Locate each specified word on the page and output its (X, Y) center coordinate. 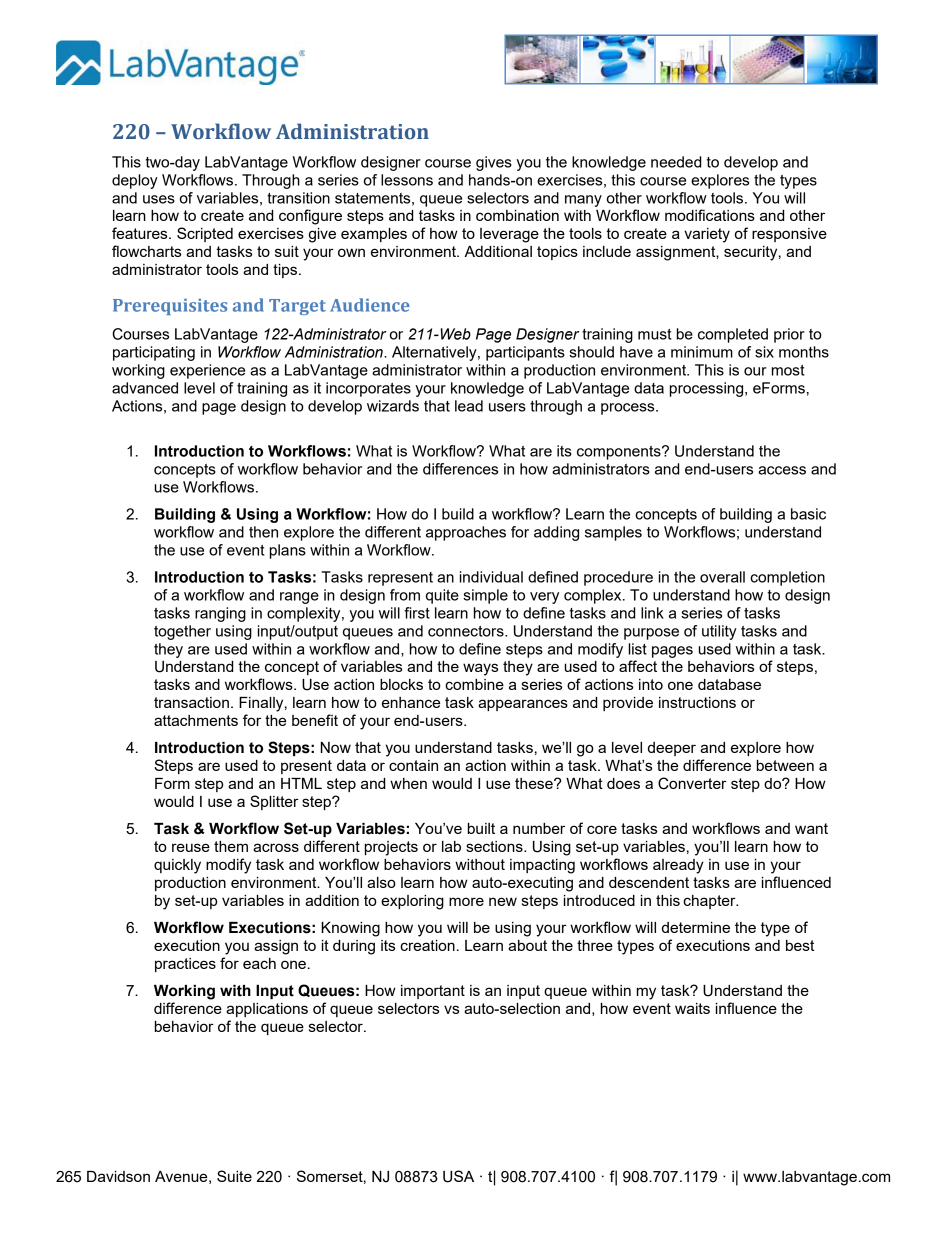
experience (207, 371)
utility (719, 632)
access (782, 470)
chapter (710, 902)
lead (469, 406)
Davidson (118, 1176)
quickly (177, 866)
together (182, 632)
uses (159, 199)
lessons (407, 180)
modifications (710, 215)
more (466, 901)
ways (480, 669)
